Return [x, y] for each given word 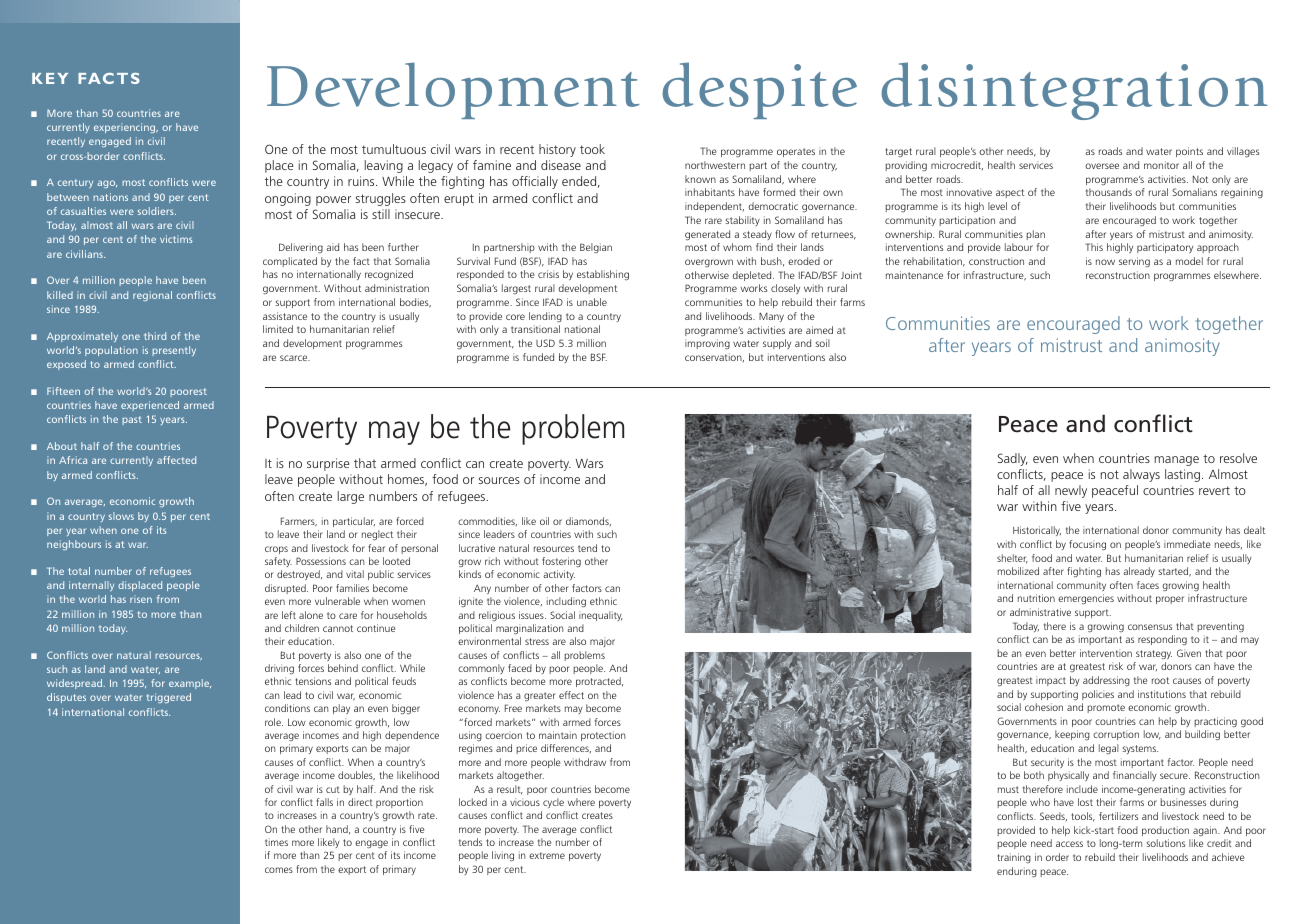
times [276, 842]
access [1069, 844]
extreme [547, 855]
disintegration [1074, 91]
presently [174, 351]
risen [141, 599]
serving [1134, 262]
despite [759, 90]
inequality [601, 616]
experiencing [126, 128]
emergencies [1086, 599]
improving [707, 344]
